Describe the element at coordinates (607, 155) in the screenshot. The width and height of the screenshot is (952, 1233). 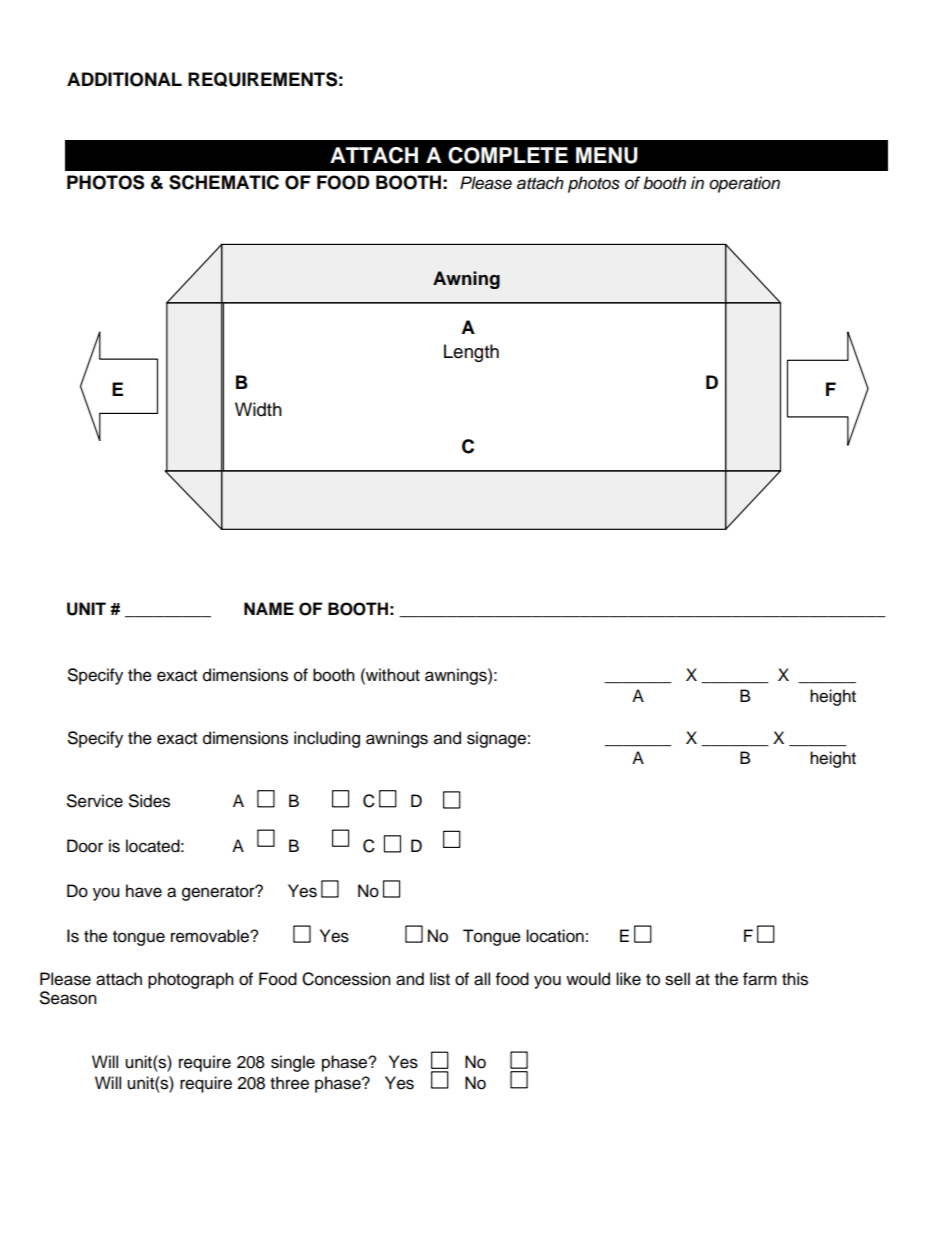
I see `MENU` at that location.
